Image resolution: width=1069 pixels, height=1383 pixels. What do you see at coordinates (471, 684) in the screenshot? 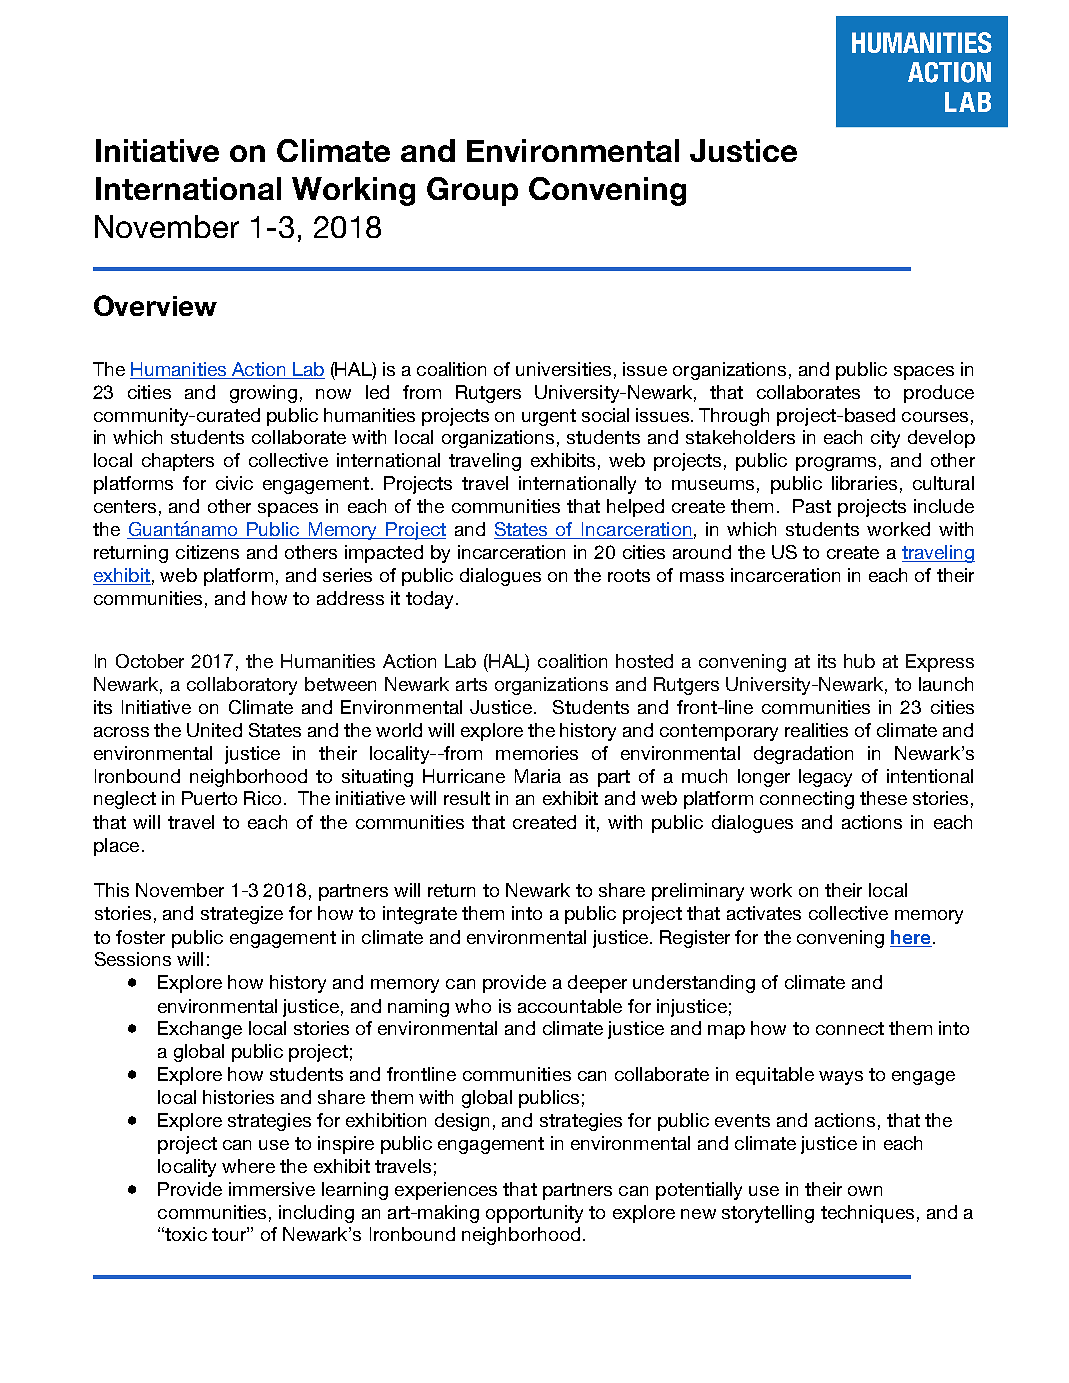
I see `arts` at bounding box center [471, 684].
